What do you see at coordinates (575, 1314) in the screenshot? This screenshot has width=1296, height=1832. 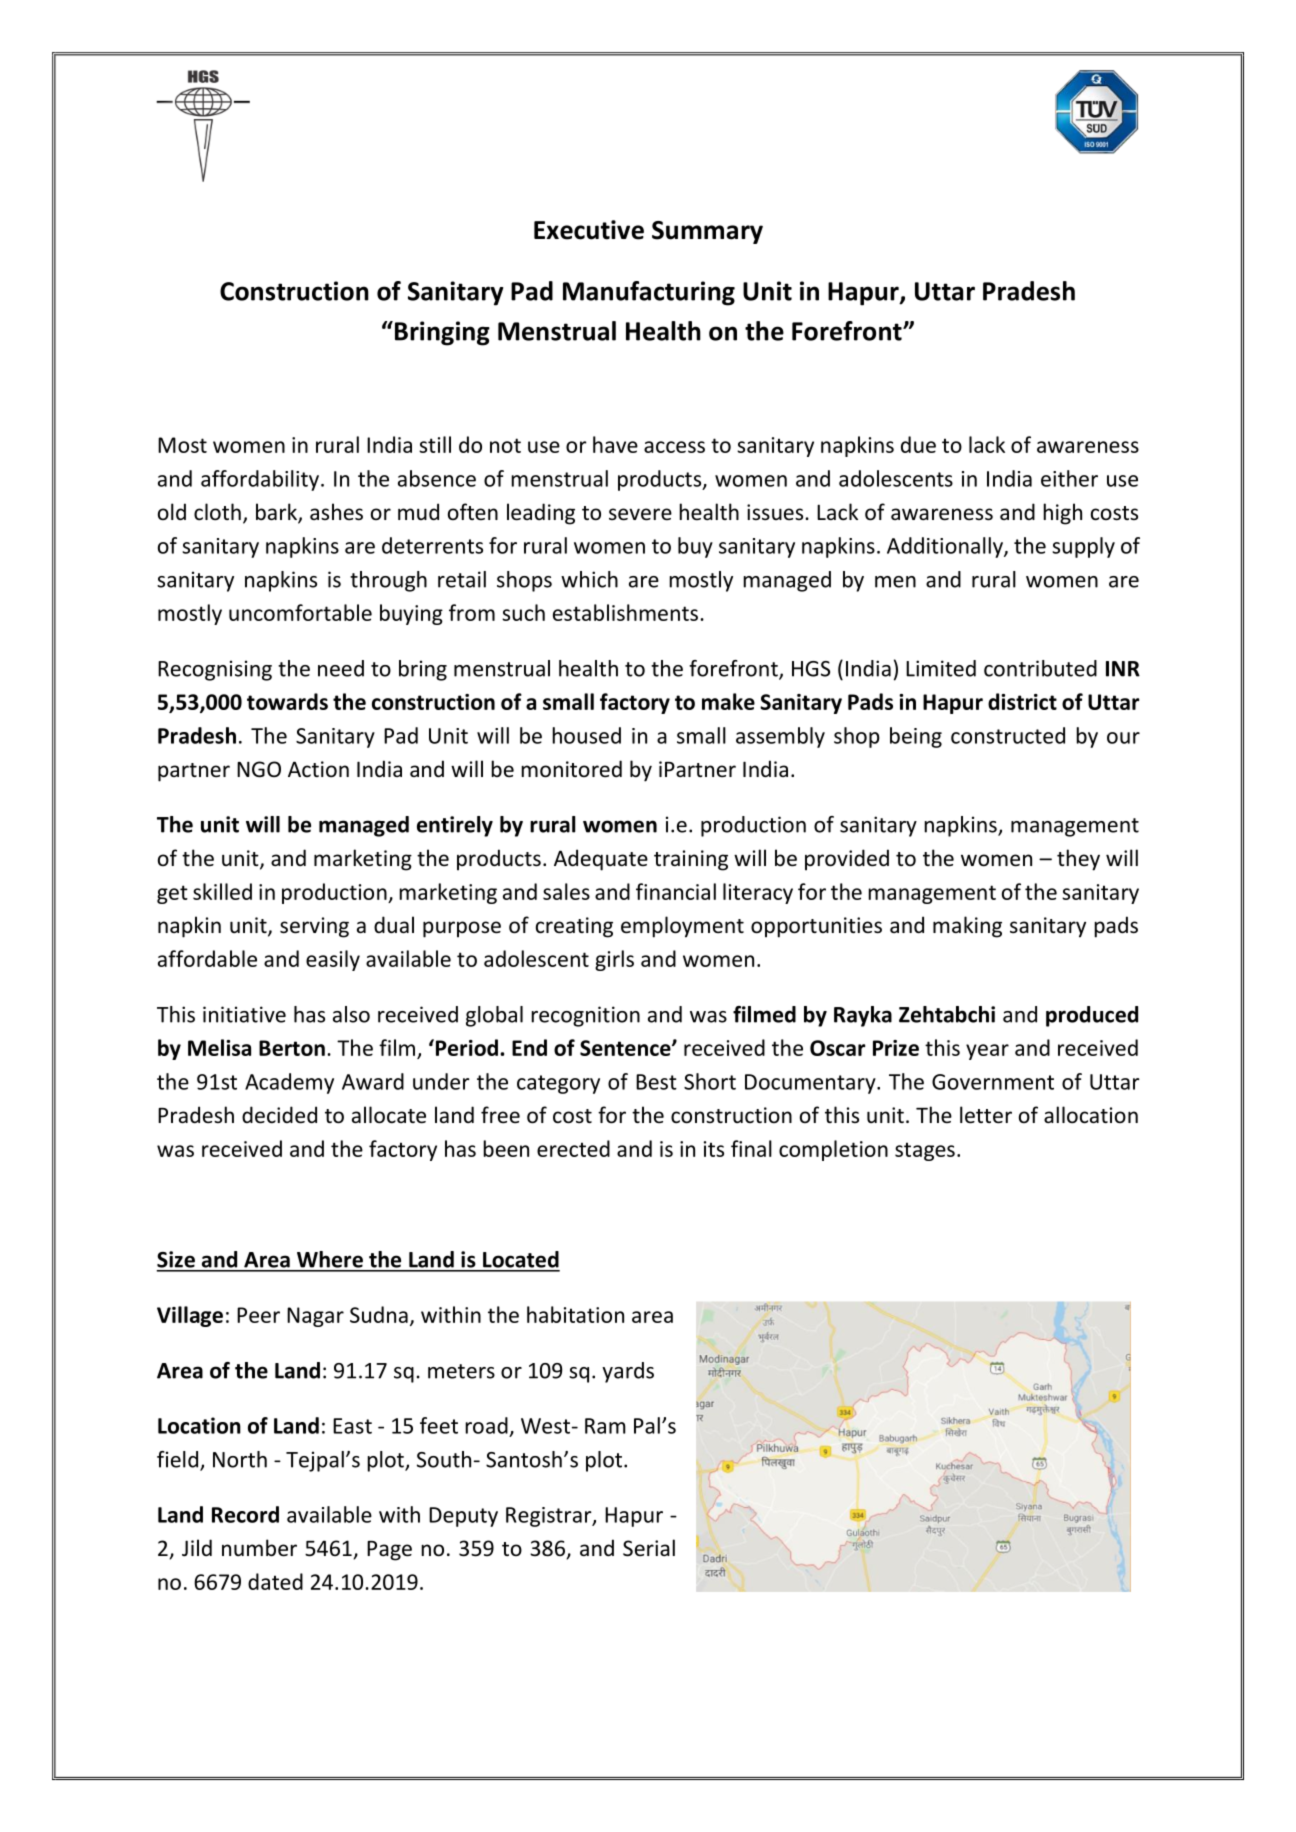 I see `habitation` at bounding box center [575, 1314].
